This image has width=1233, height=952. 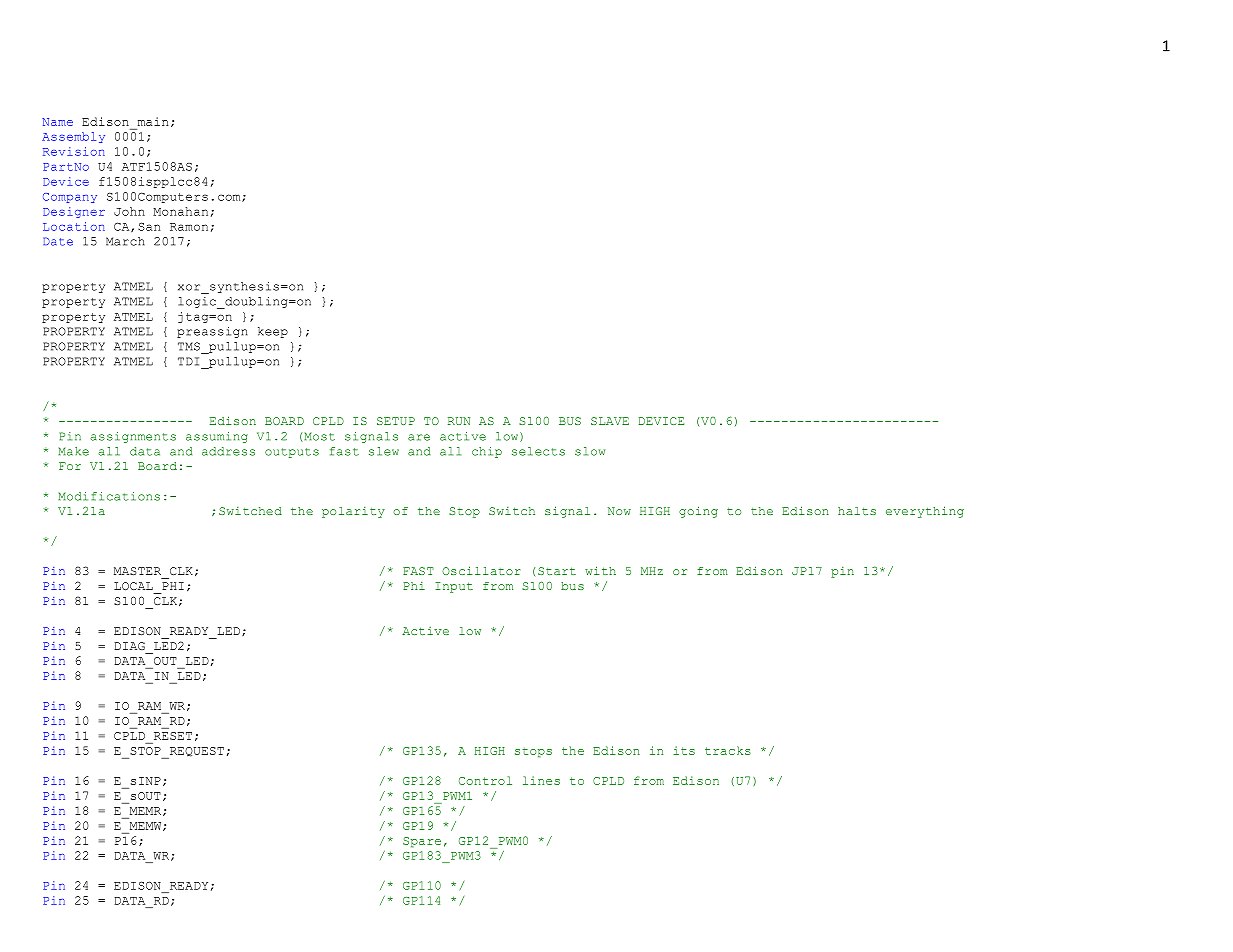 What do you see at coordinates (70, 466) in the image?
I see `For` at bounding box center [70, 466].
